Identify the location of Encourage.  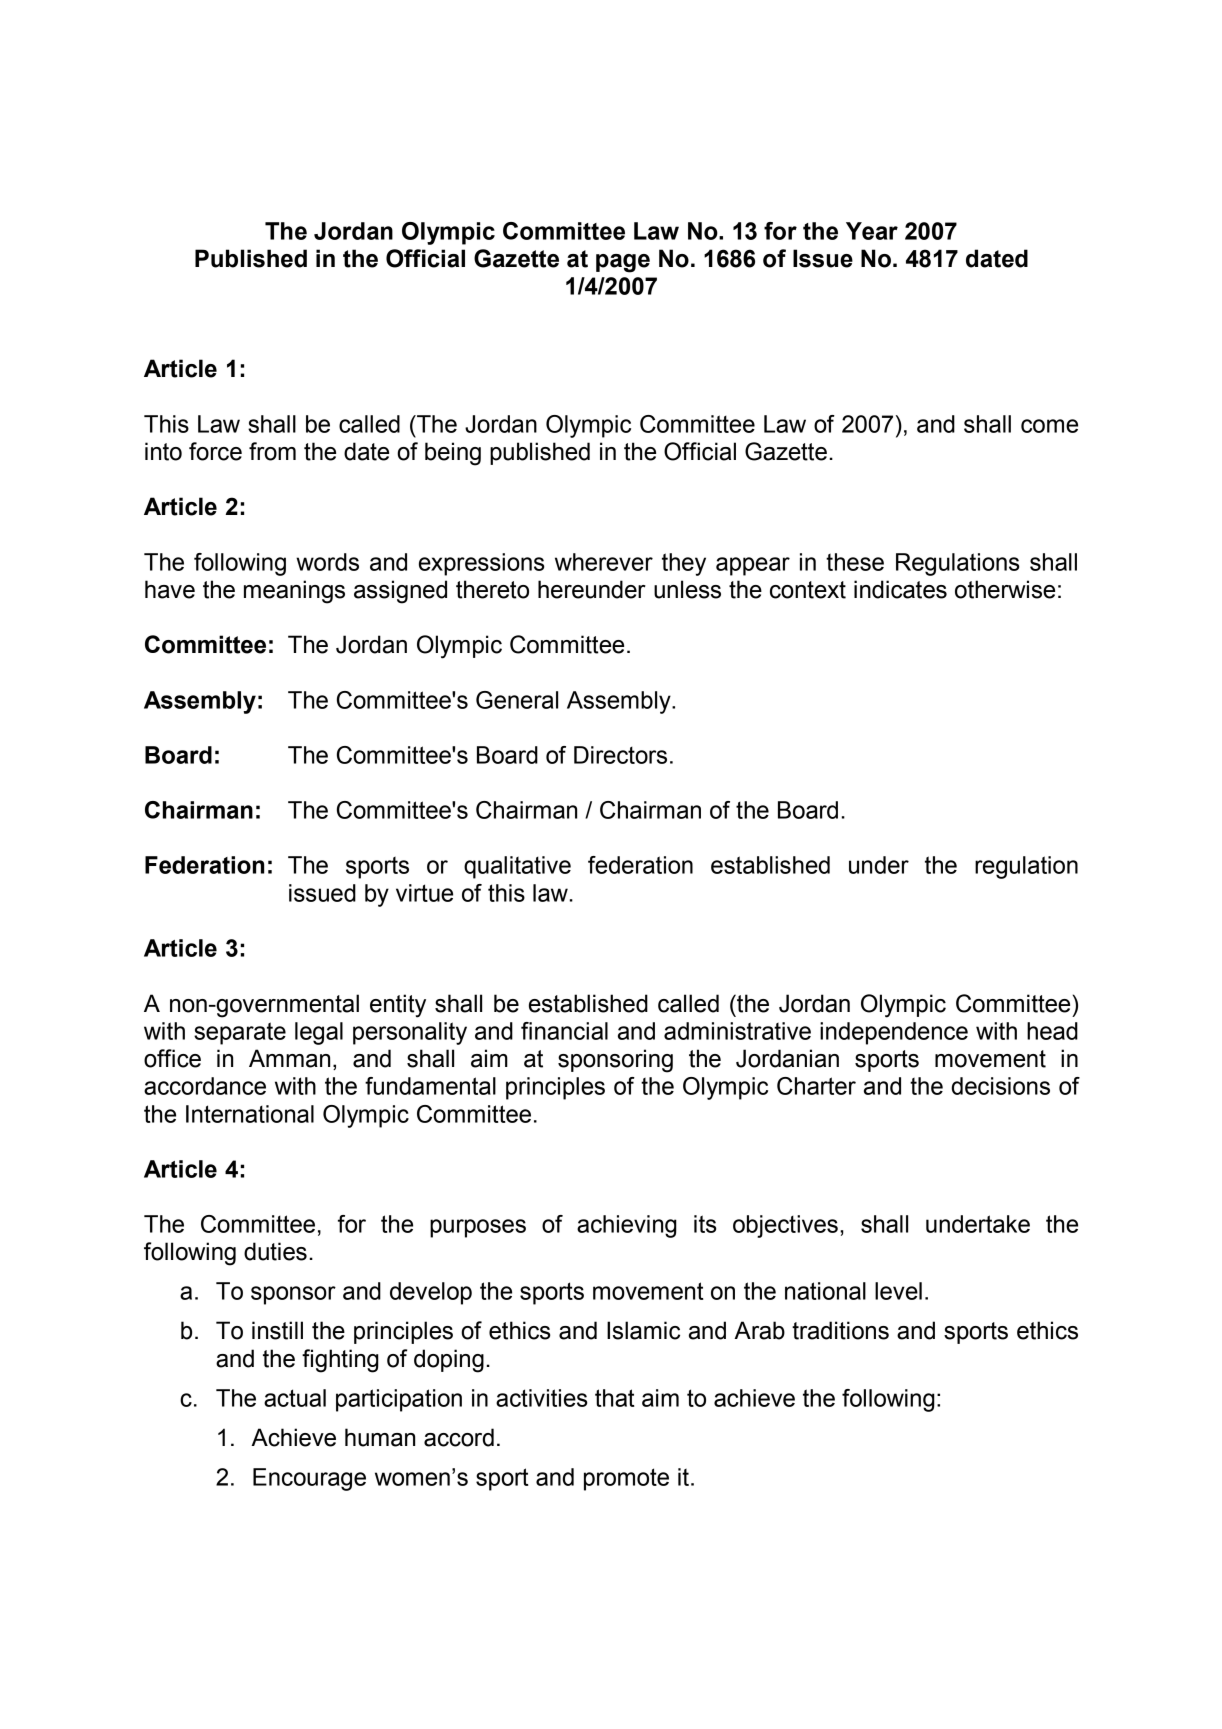
(309, 1479).
